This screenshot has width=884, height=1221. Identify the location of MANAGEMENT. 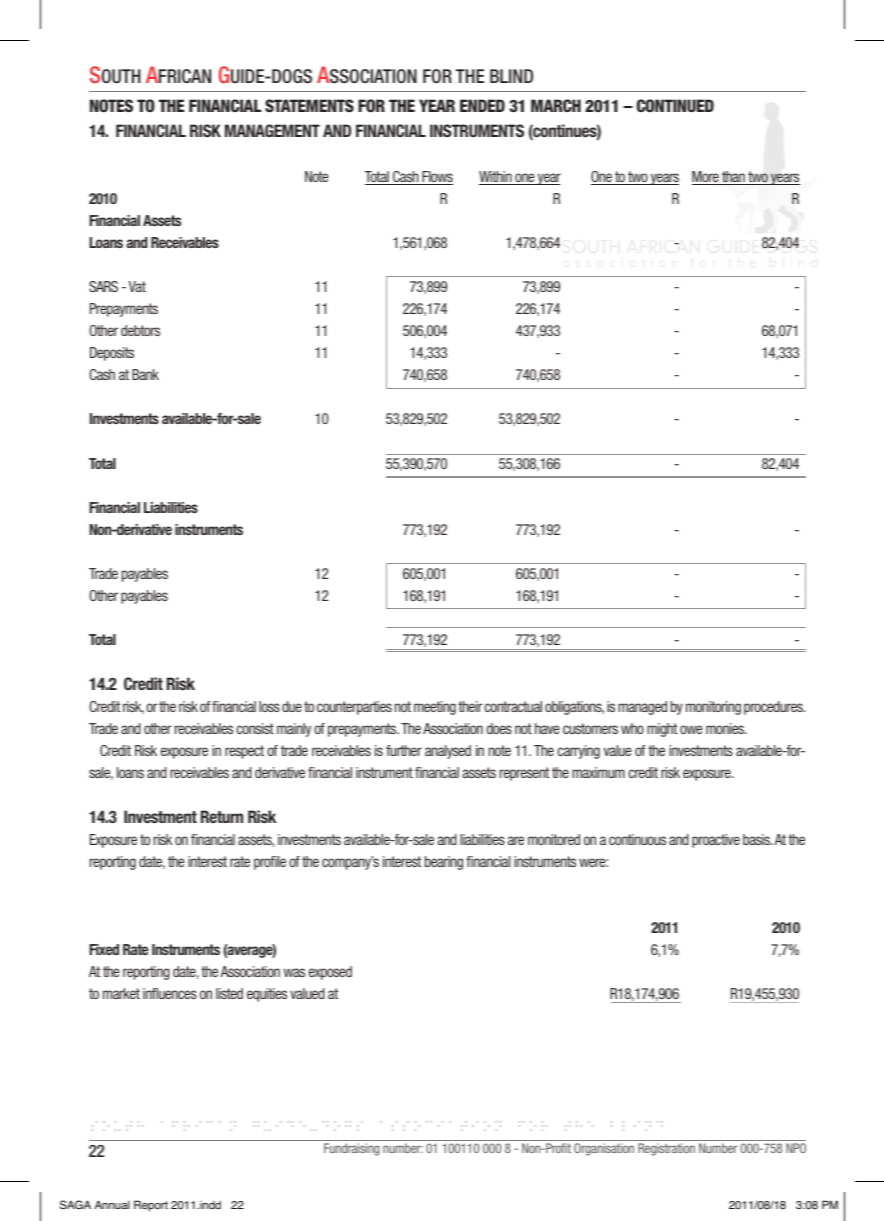
(272, 130).
